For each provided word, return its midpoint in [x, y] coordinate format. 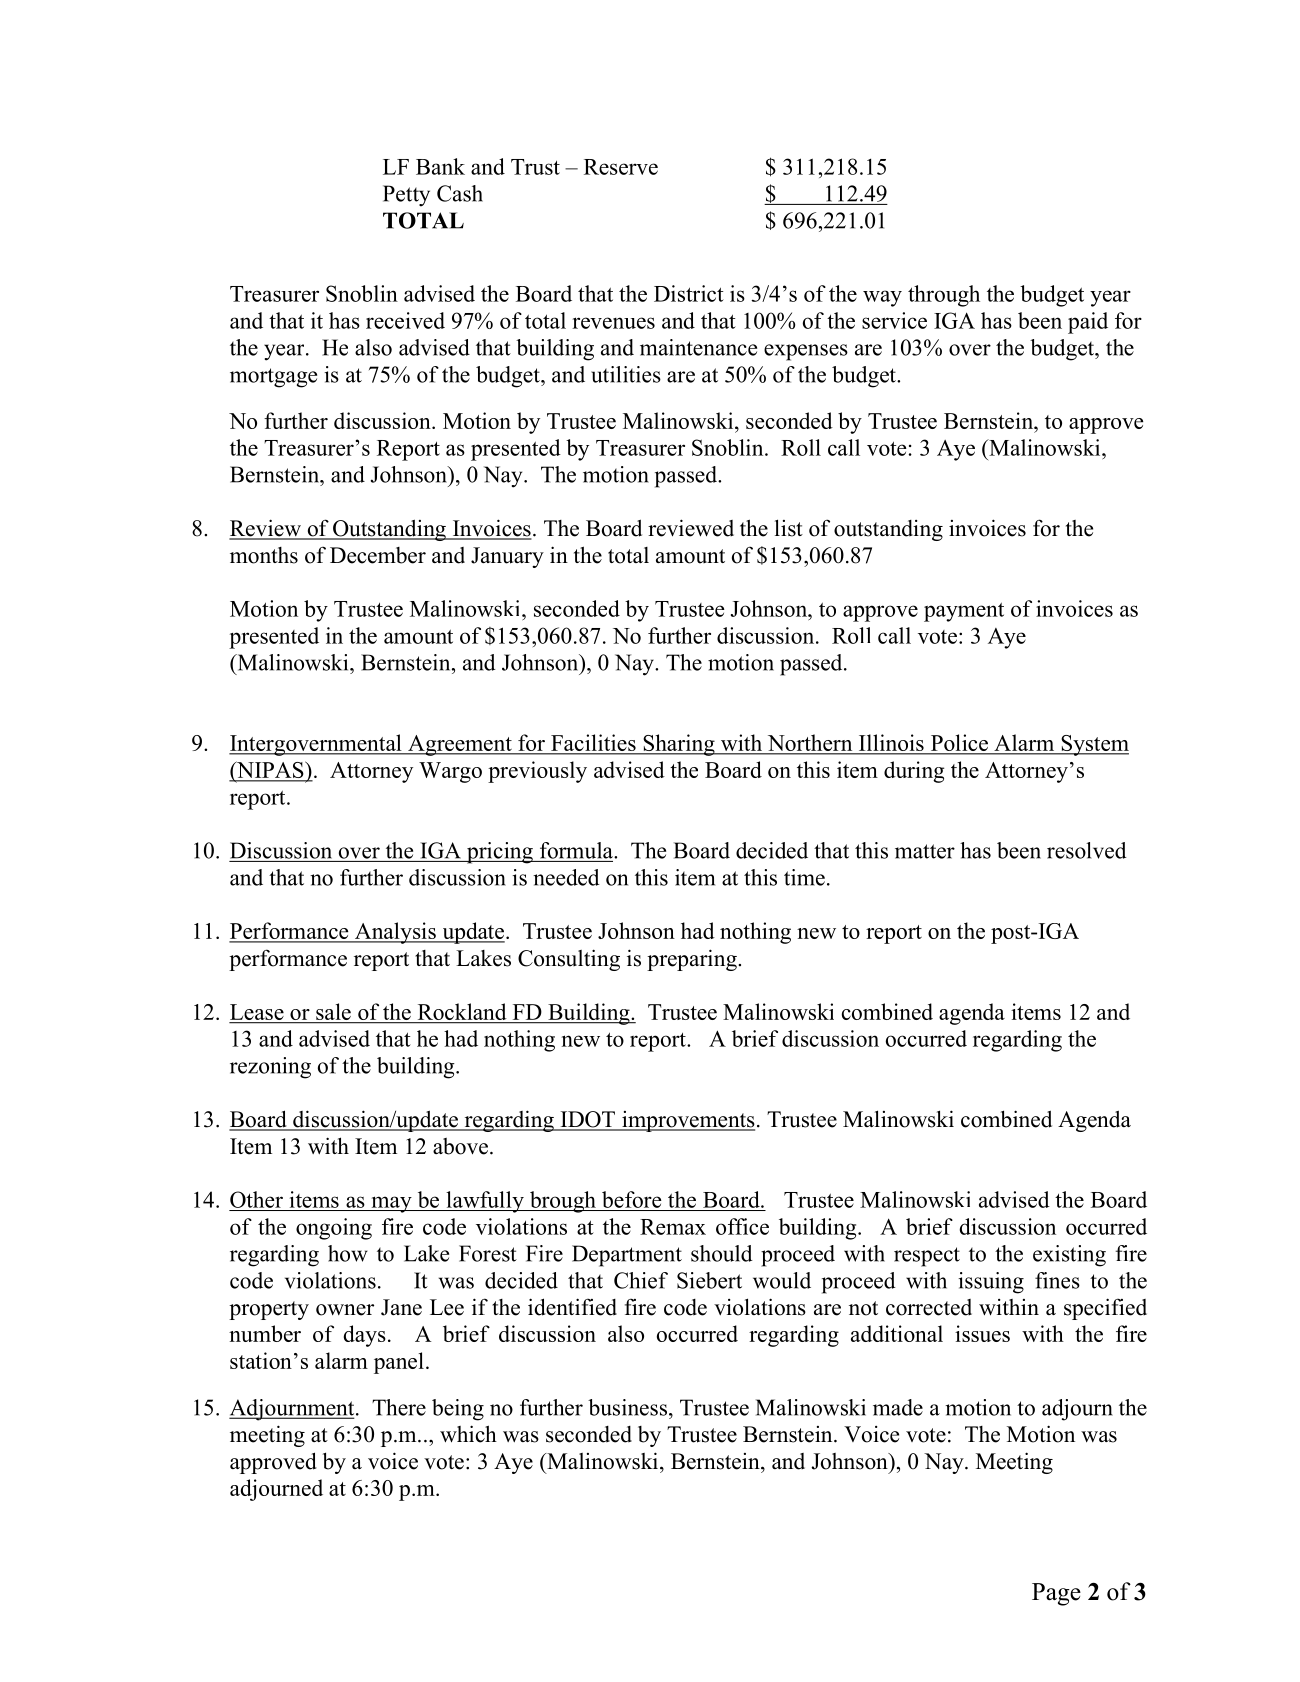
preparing [693, 960]
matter [925, 851]
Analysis [395, 933]
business [627, 1407]
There [399, 1407]
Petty [406, 196]
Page [1056, 1594]
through [944, 296]
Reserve [621, 167]
